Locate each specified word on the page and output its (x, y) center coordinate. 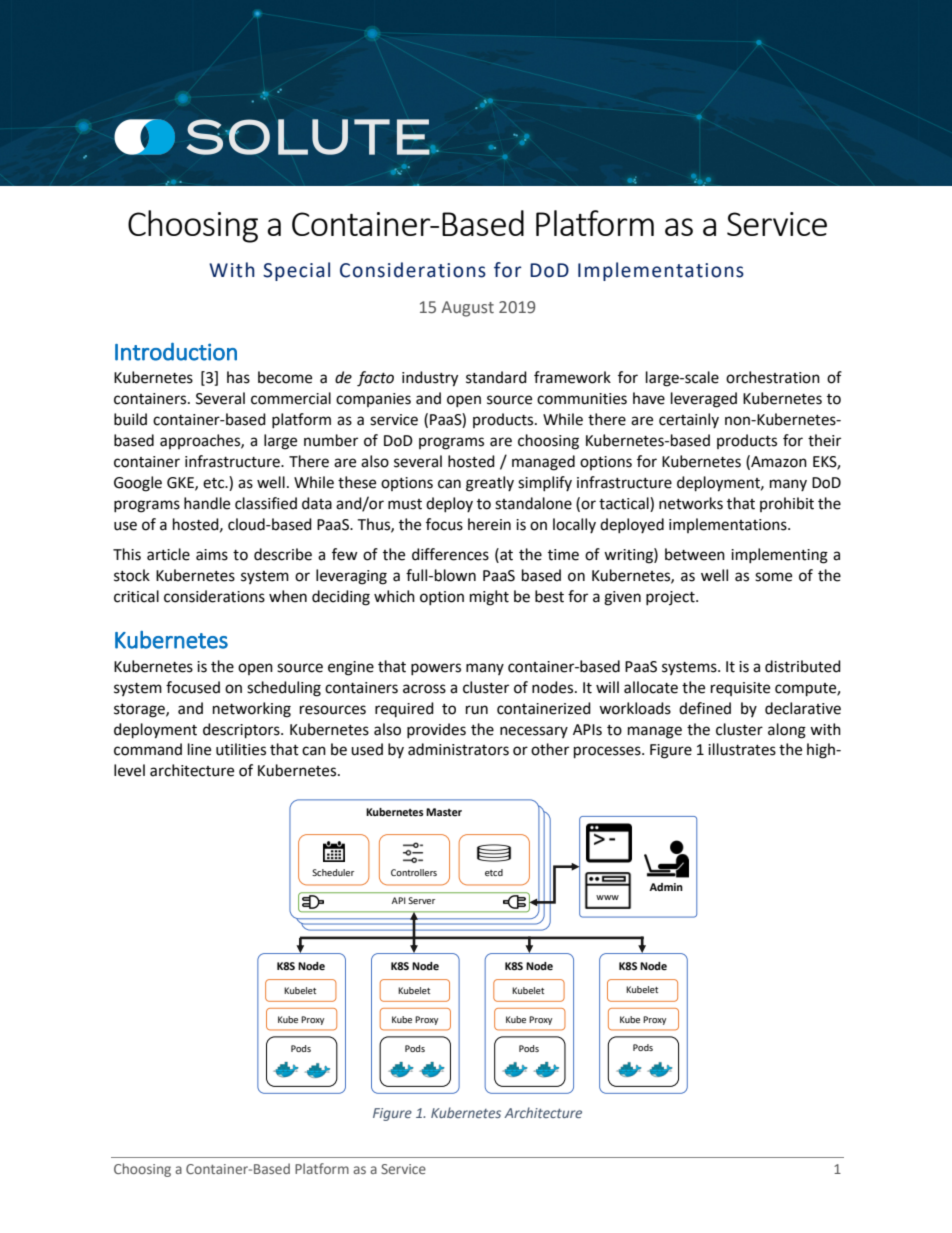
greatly (490, 484)
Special (296, 271)
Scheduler (333, 872)
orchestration (773, 377)
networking (252, 710)
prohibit (787, 504)
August (467, 309)
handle (207, 503)
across (424, 689)
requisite (740, 689)
